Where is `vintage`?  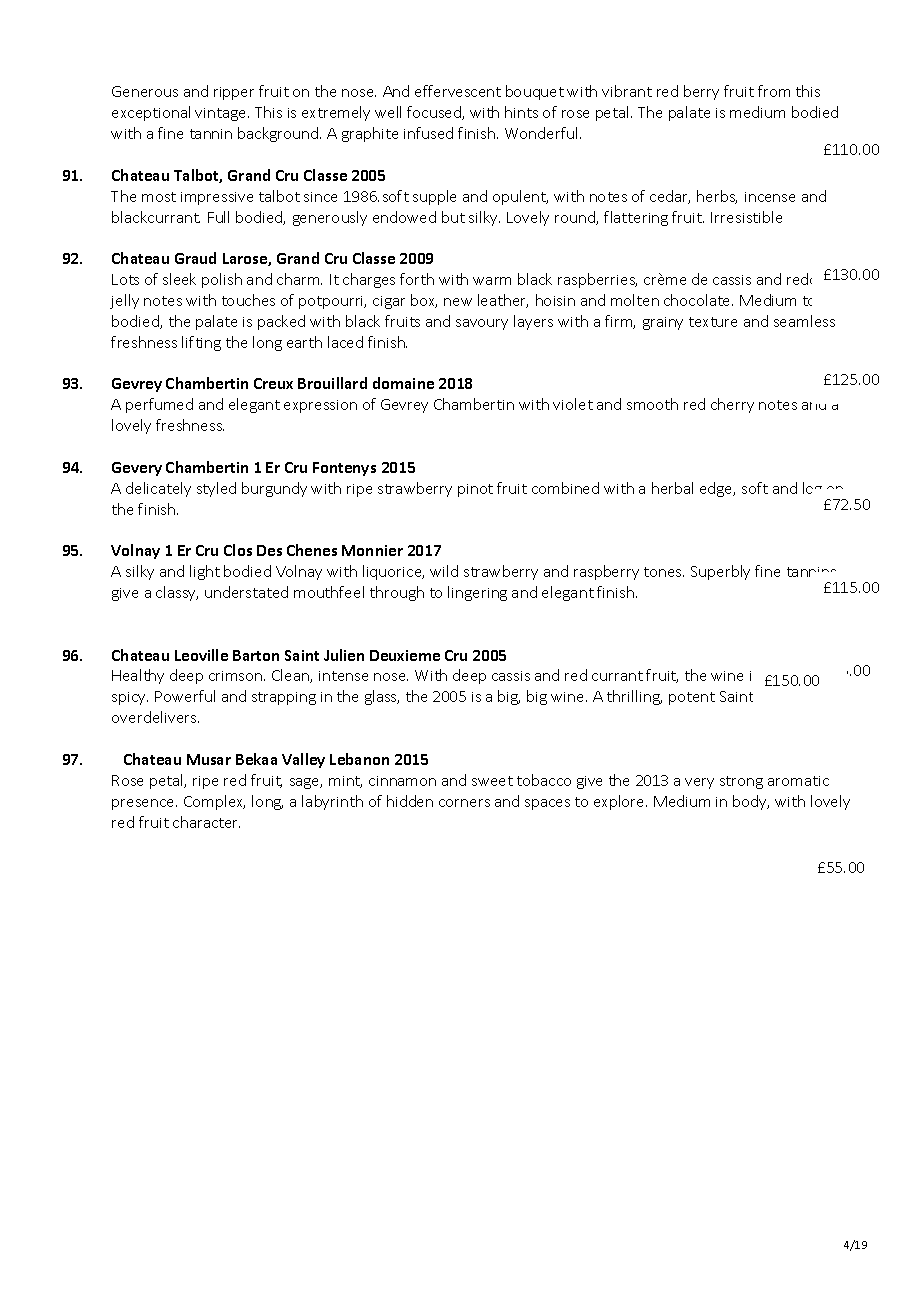 vintage is located at coordinates (222, 114).
